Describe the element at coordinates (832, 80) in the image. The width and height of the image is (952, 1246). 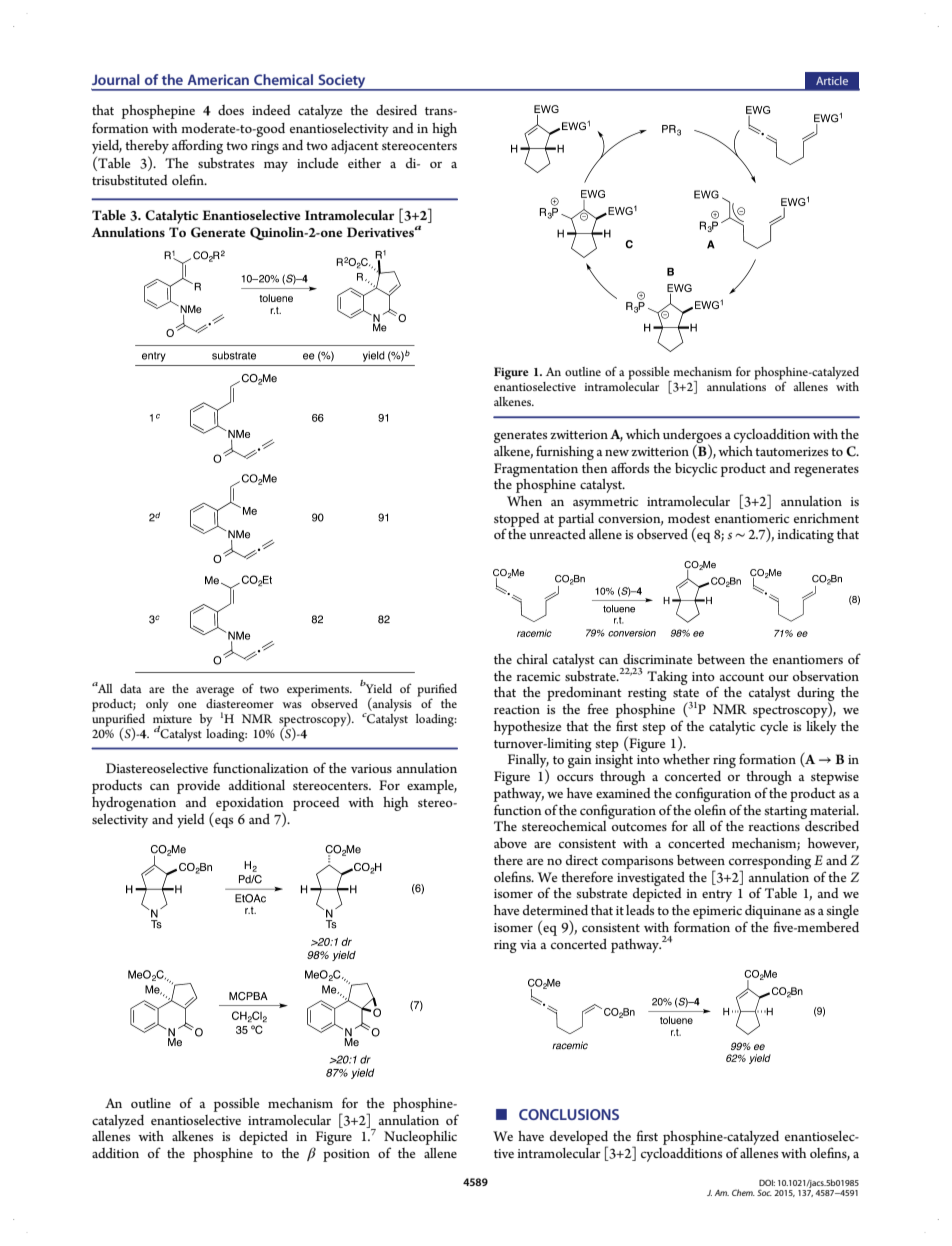
I see `Article` at that location.
